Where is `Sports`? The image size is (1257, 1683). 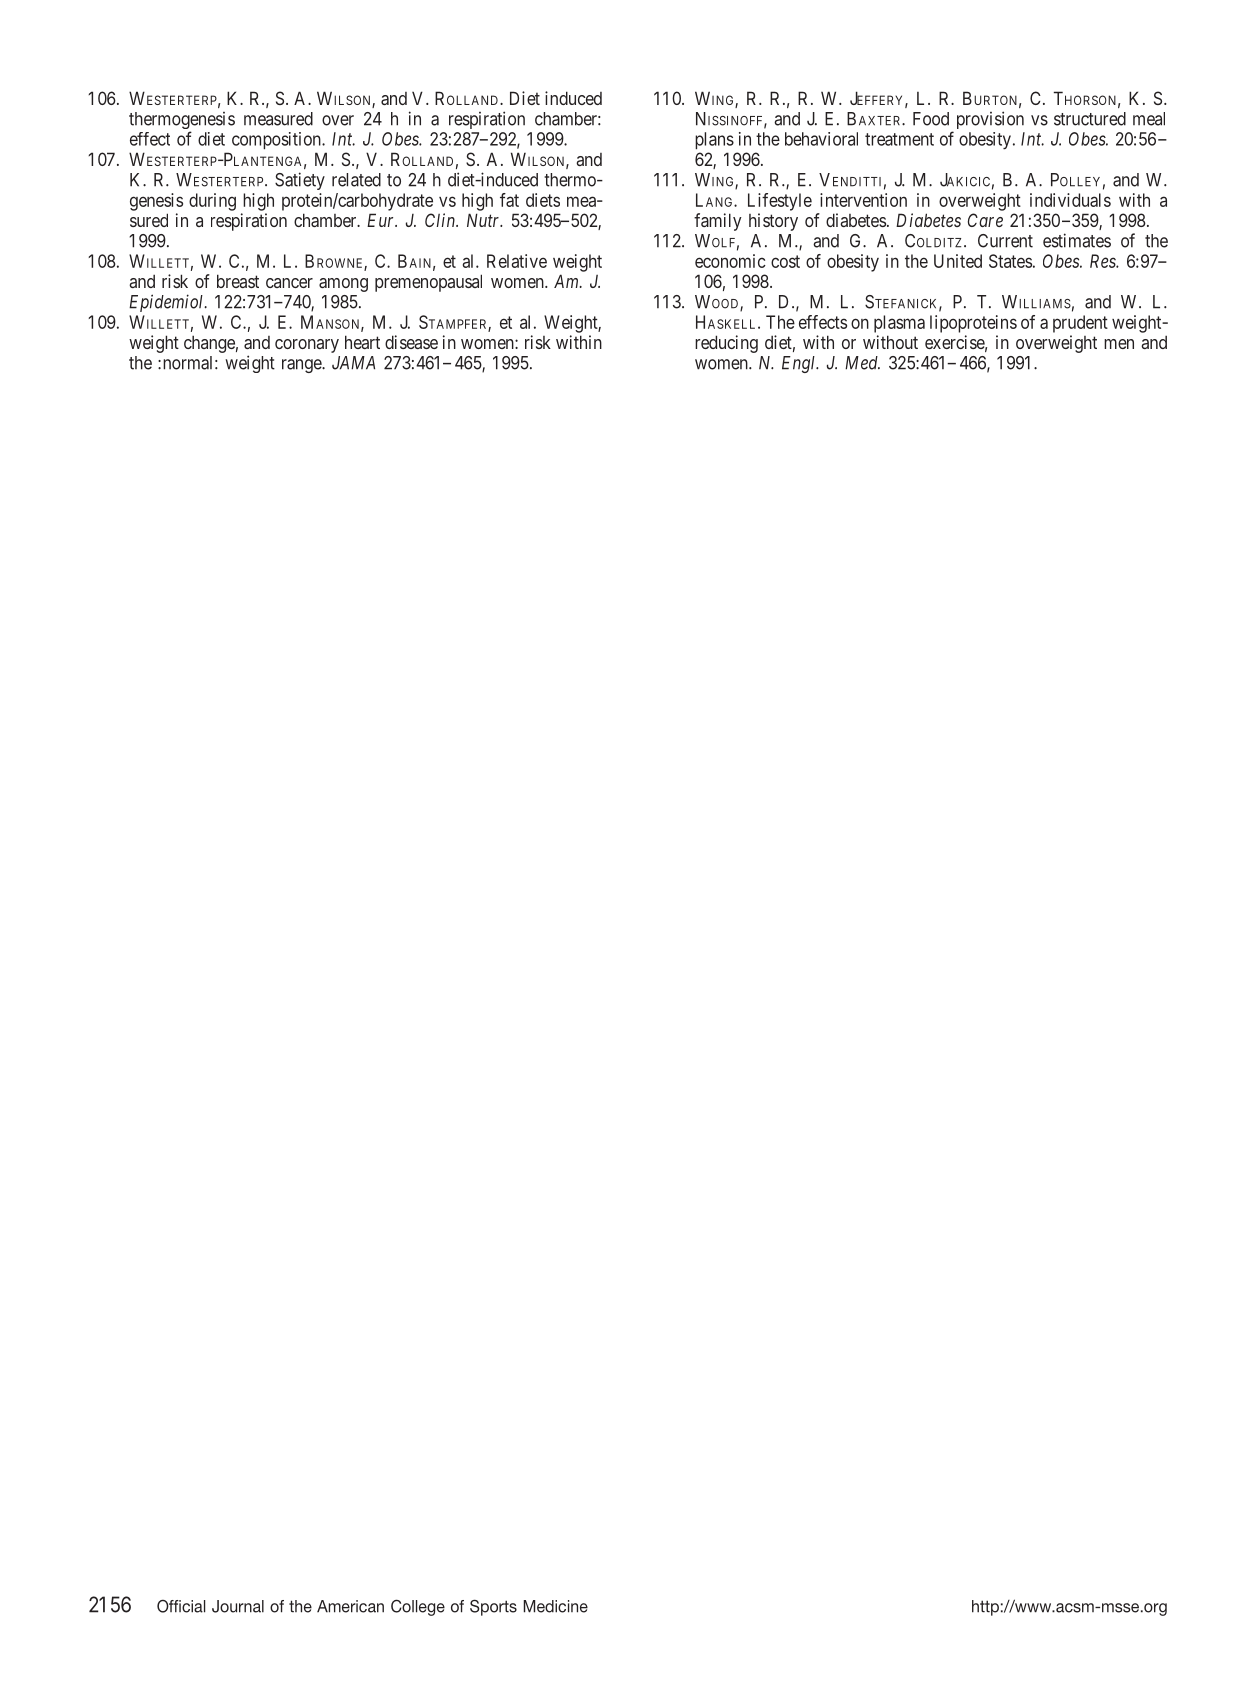 Sports is located at coordinates (493, 1607).
